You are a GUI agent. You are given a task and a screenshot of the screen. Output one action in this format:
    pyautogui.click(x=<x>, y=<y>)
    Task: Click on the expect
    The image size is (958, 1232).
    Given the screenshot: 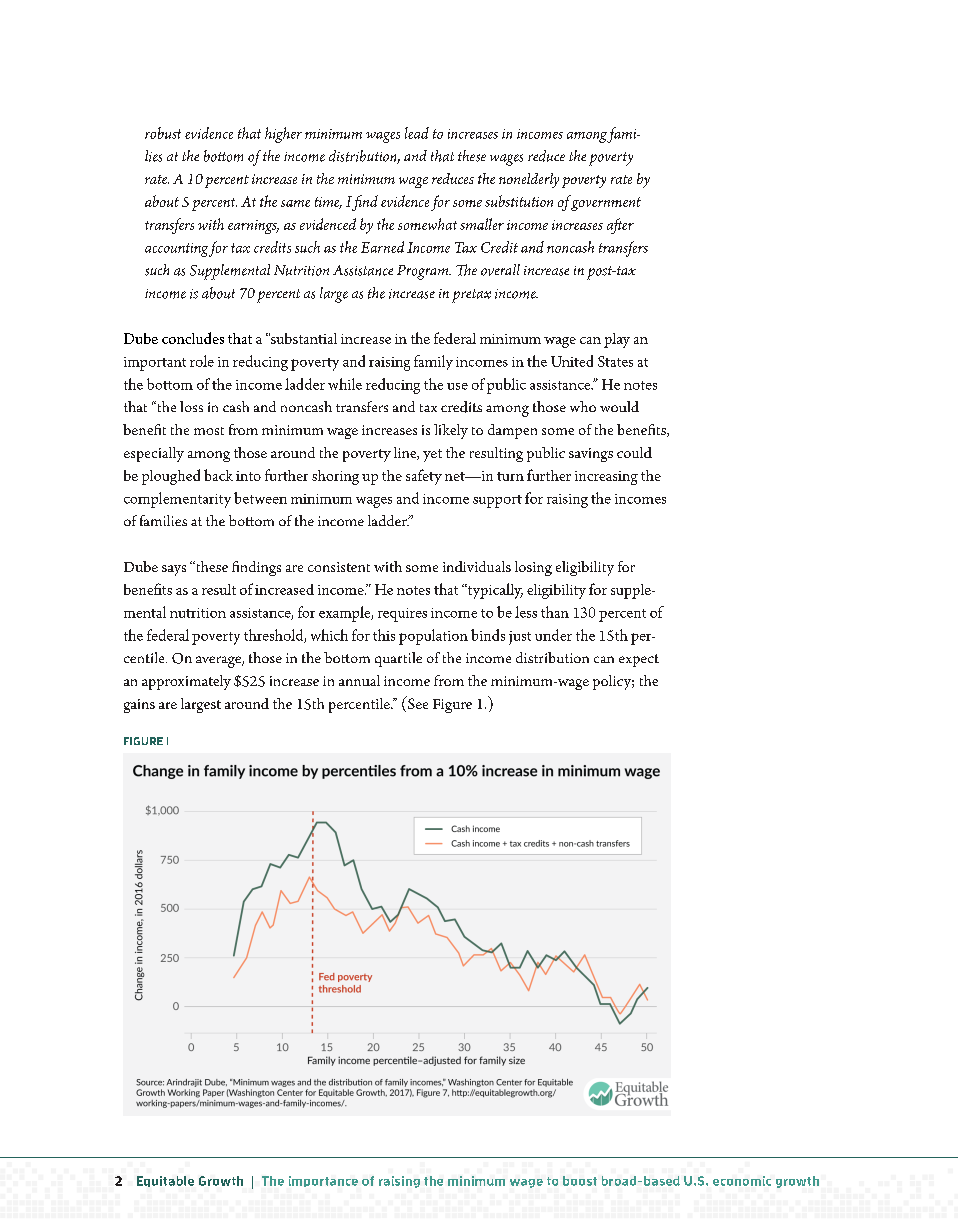 What is the action you would take?
    pyautogui.click(x=639, y=660)
